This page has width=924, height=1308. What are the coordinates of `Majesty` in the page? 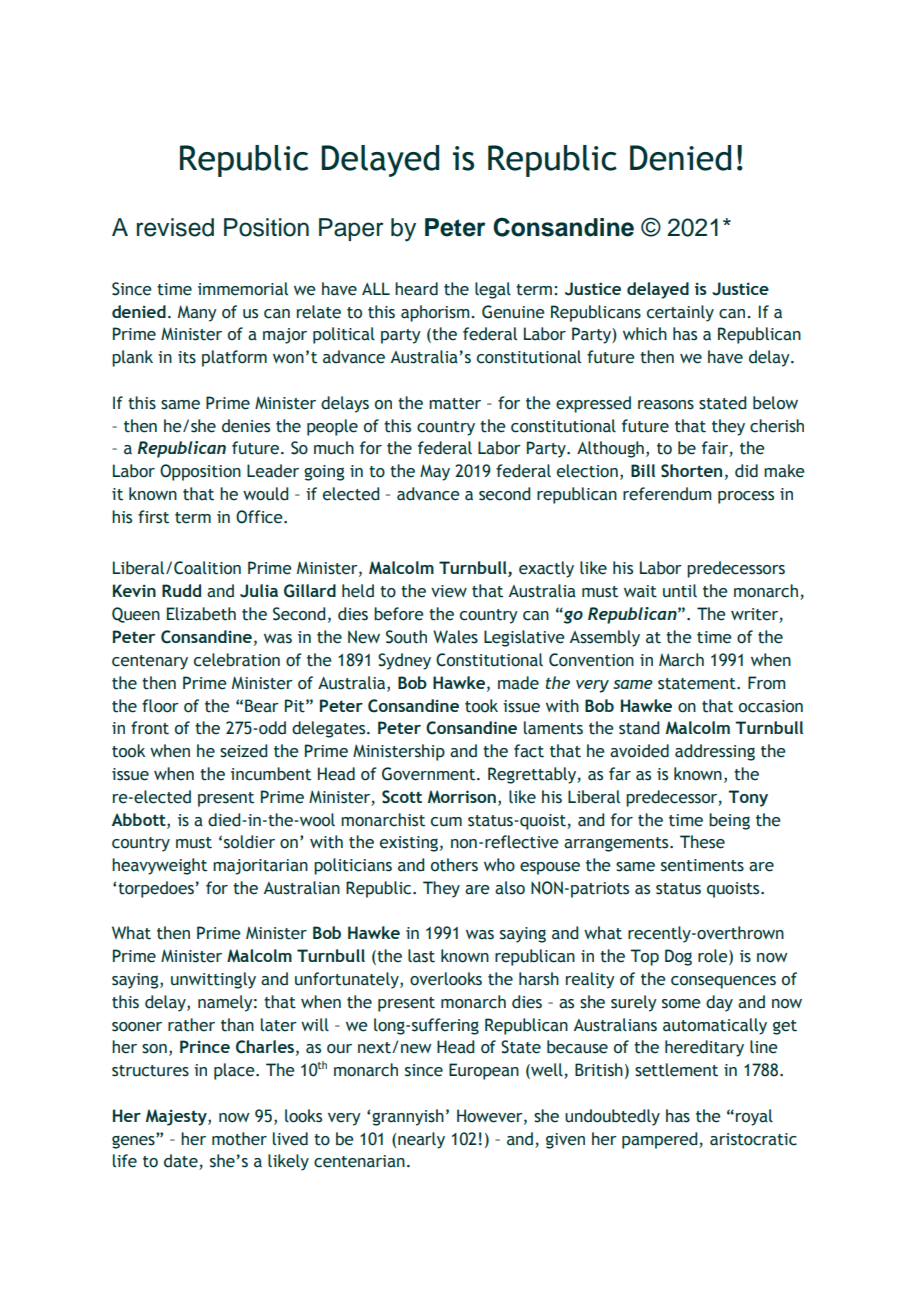 It's located at (177, 1117).
